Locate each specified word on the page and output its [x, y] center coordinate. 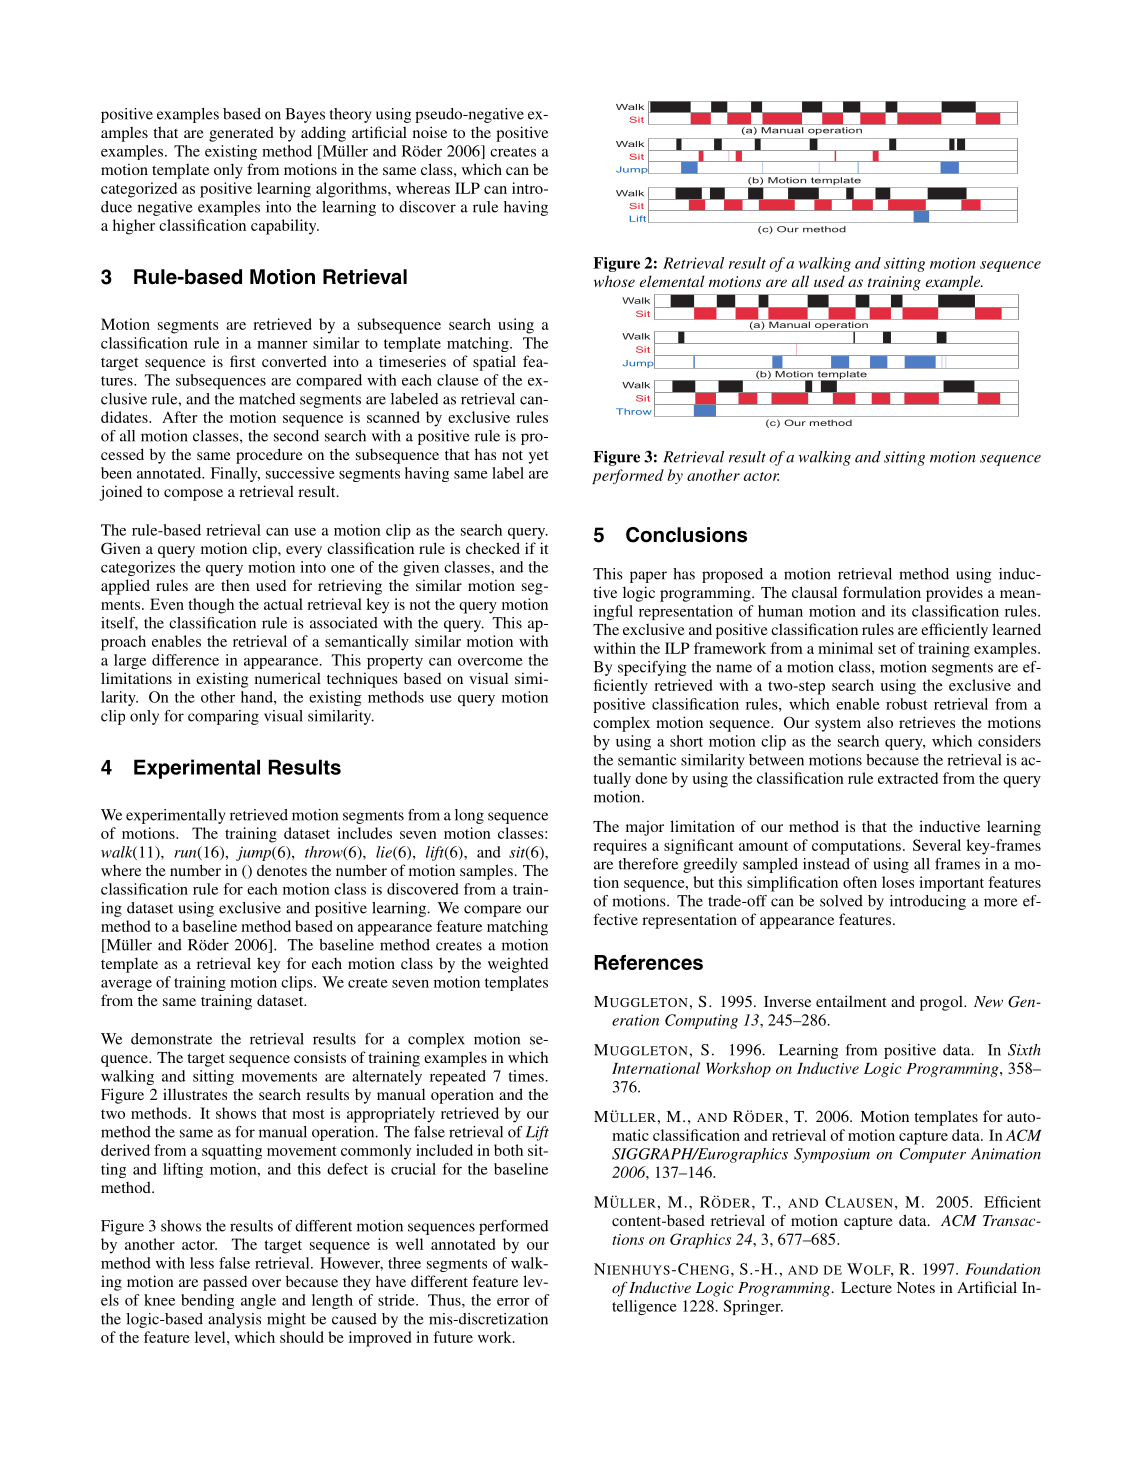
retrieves [927, 722]
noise [430, 132]
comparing [223, 717]
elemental [672, 281]
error [513, 1302]
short [686, 741]
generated [241, 134]
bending [207, 1301]
